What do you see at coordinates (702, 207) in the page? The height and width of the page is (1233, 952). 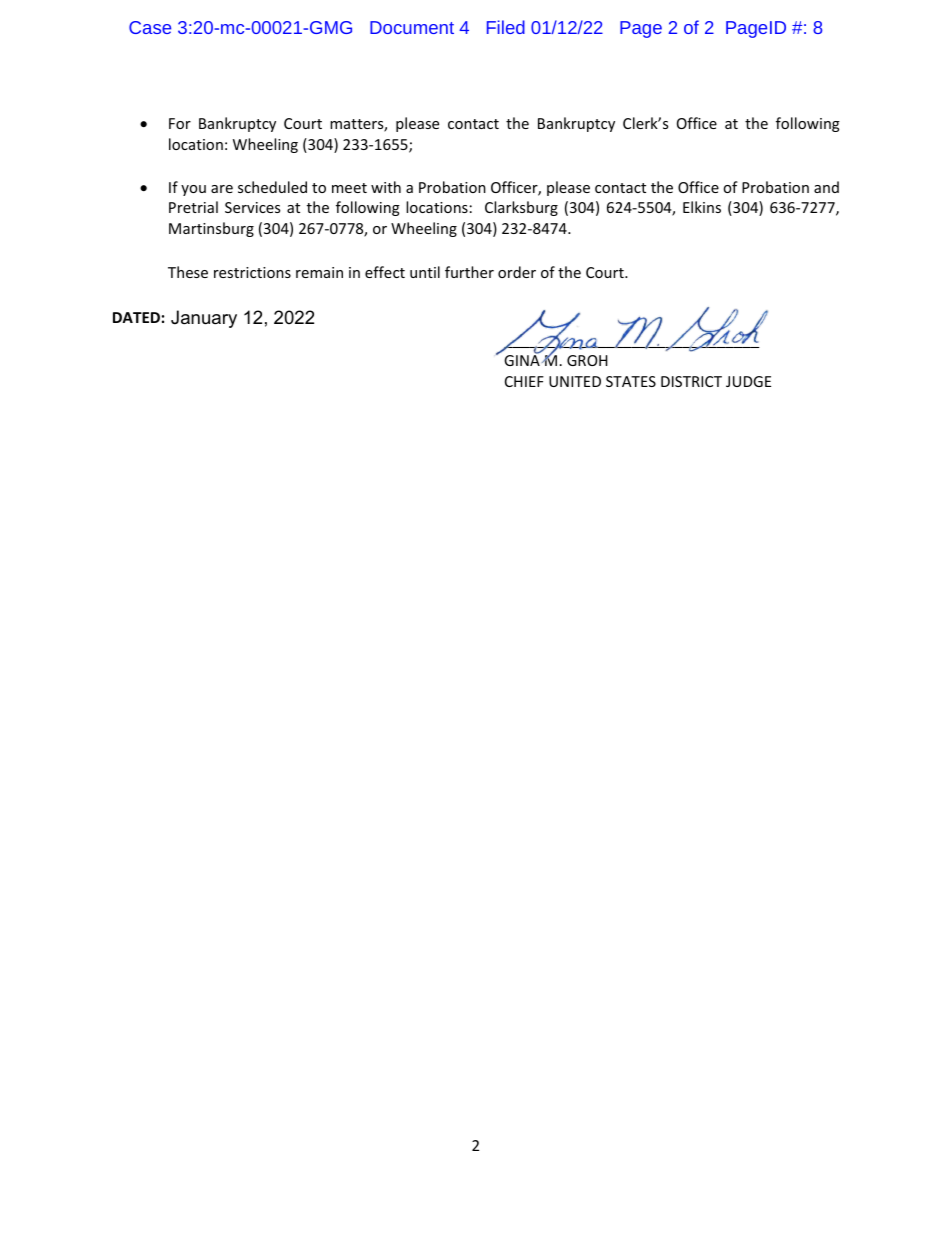 I see `Elkins` at bounding box center [702, 207].
